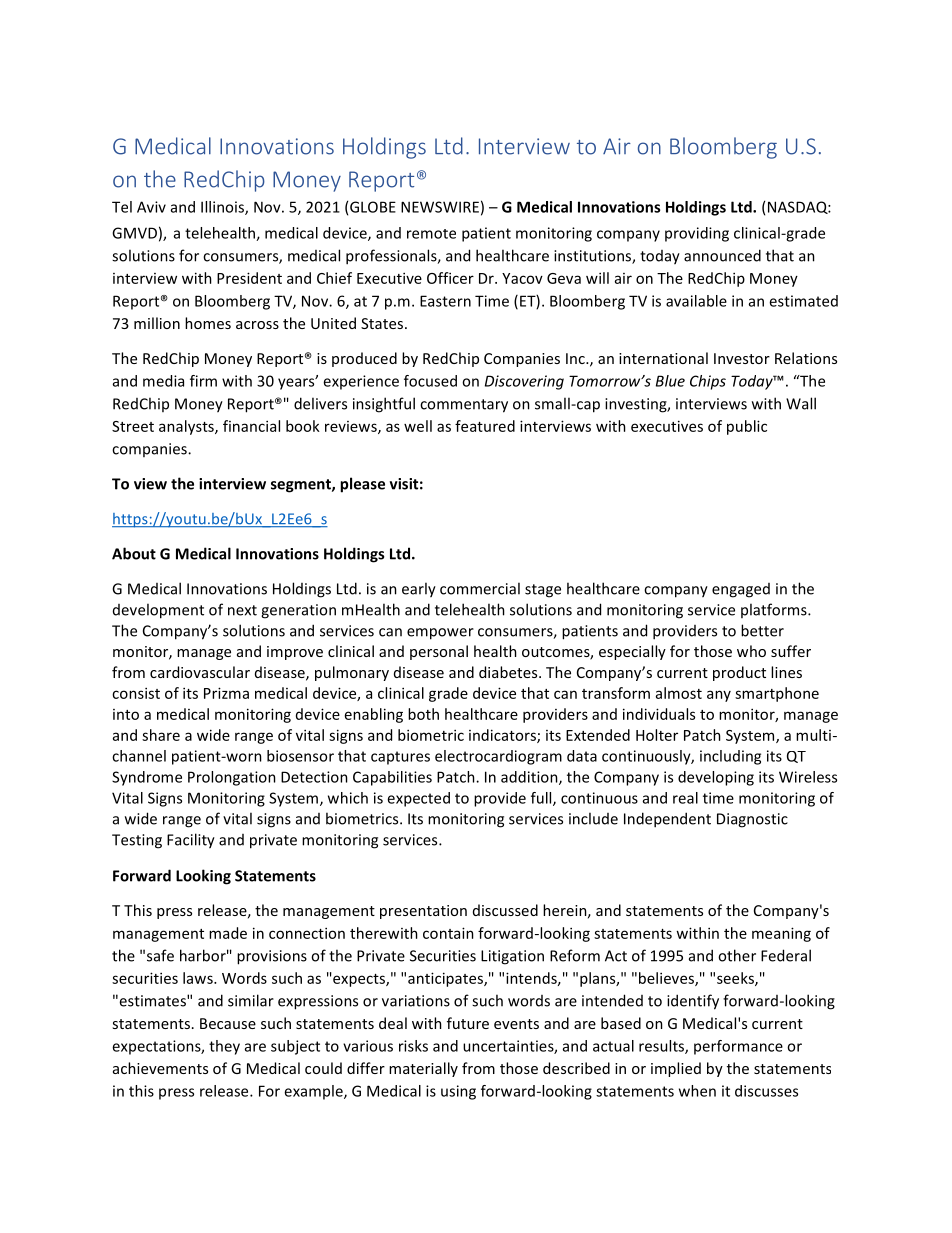  What do you see at coordinates (224, 1047) in the document?
I see `they` at bounding box center [224, 1047].
